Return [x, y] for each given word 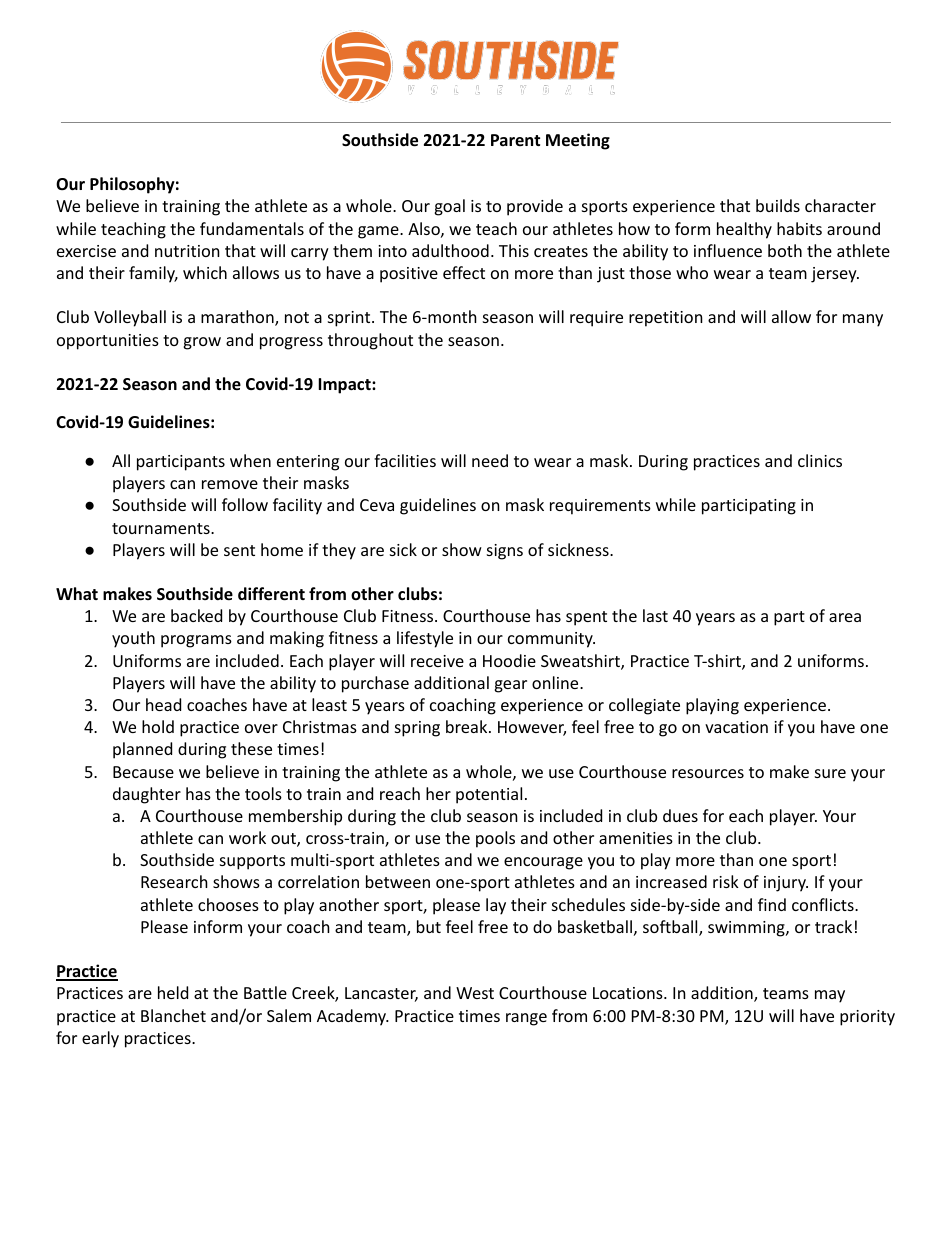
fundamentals [252, 228]
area [845, 617]
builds [778, 205]
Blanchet [173, 1015]
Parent [515, 140]
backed [196, 615]
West [475, 993]
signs [505, 552]
